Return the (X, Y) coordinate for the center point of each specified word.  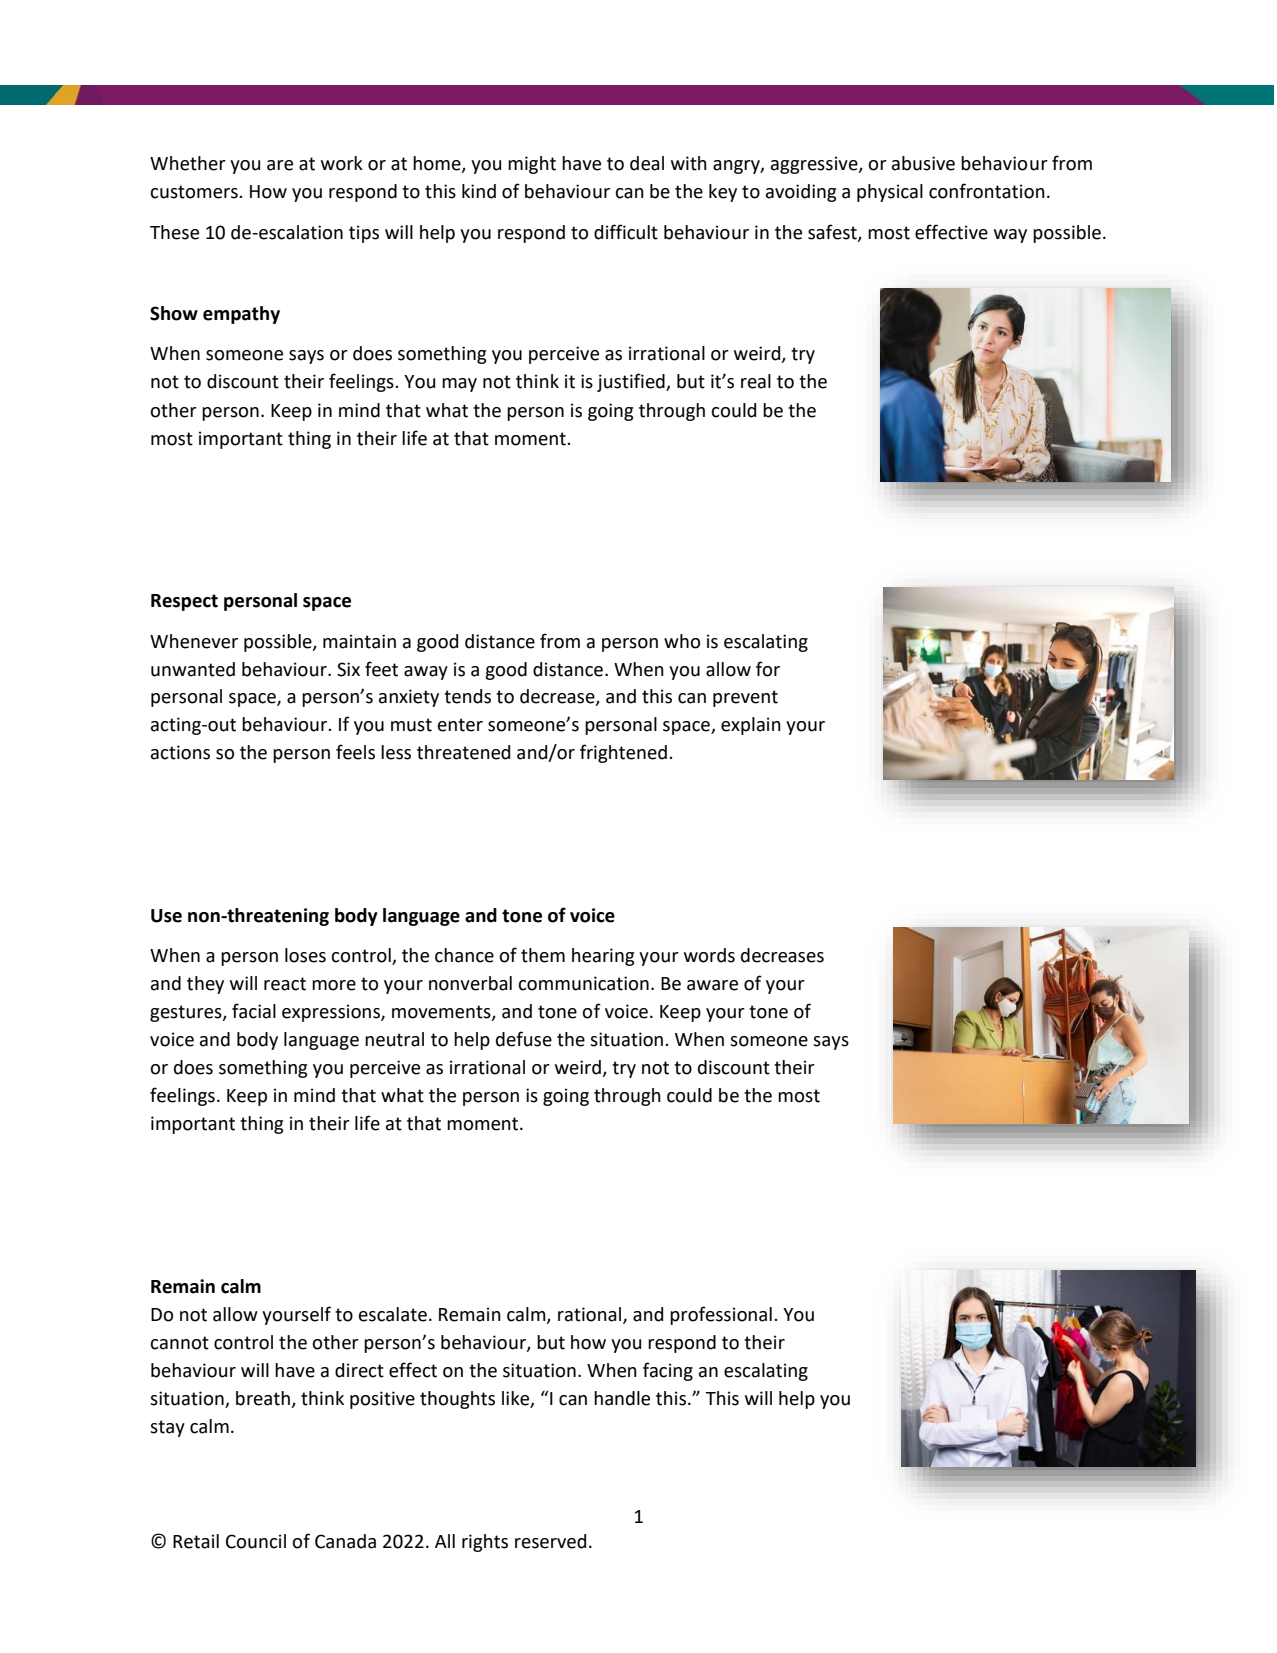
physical (890, 193)
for (768, 669)
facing (668, 1371)
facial (254, 1011)
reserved (550, 1541)
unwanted (193, 669)
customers (195, 192)
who (682, 641)
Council (256, 1541)
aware (712, 985)
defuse (524, 1039)
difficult (626, 232)
